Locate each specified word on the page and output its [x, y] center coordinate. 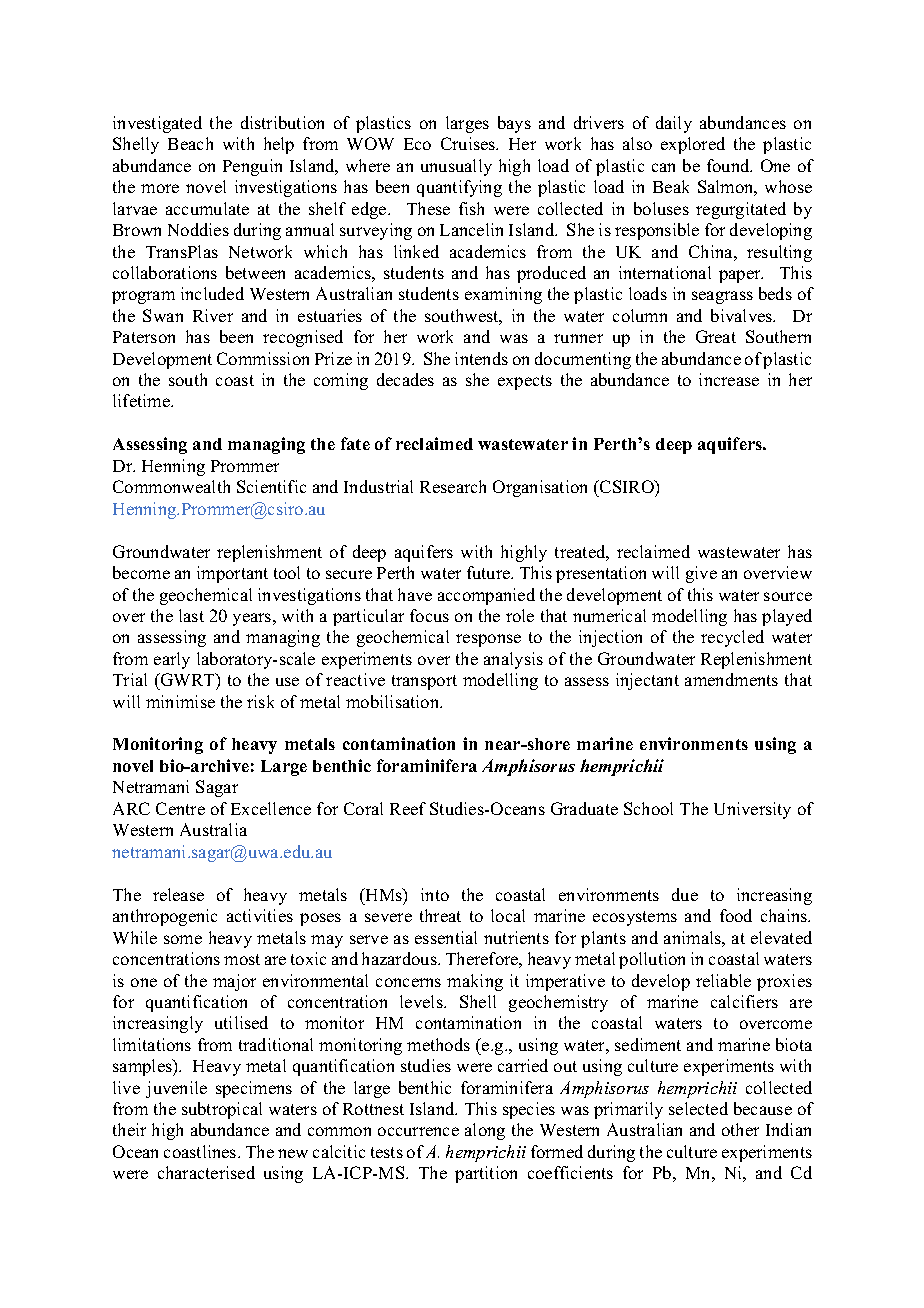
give [701, 574]
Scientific [271, 486]
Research [453, 486]
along [485, 1131]
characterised [206, 1172]
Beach [190, 143]
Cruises [469, 143]
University [752, 810]
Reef [408, 808]
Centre [180, 808]
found [729, 165]
